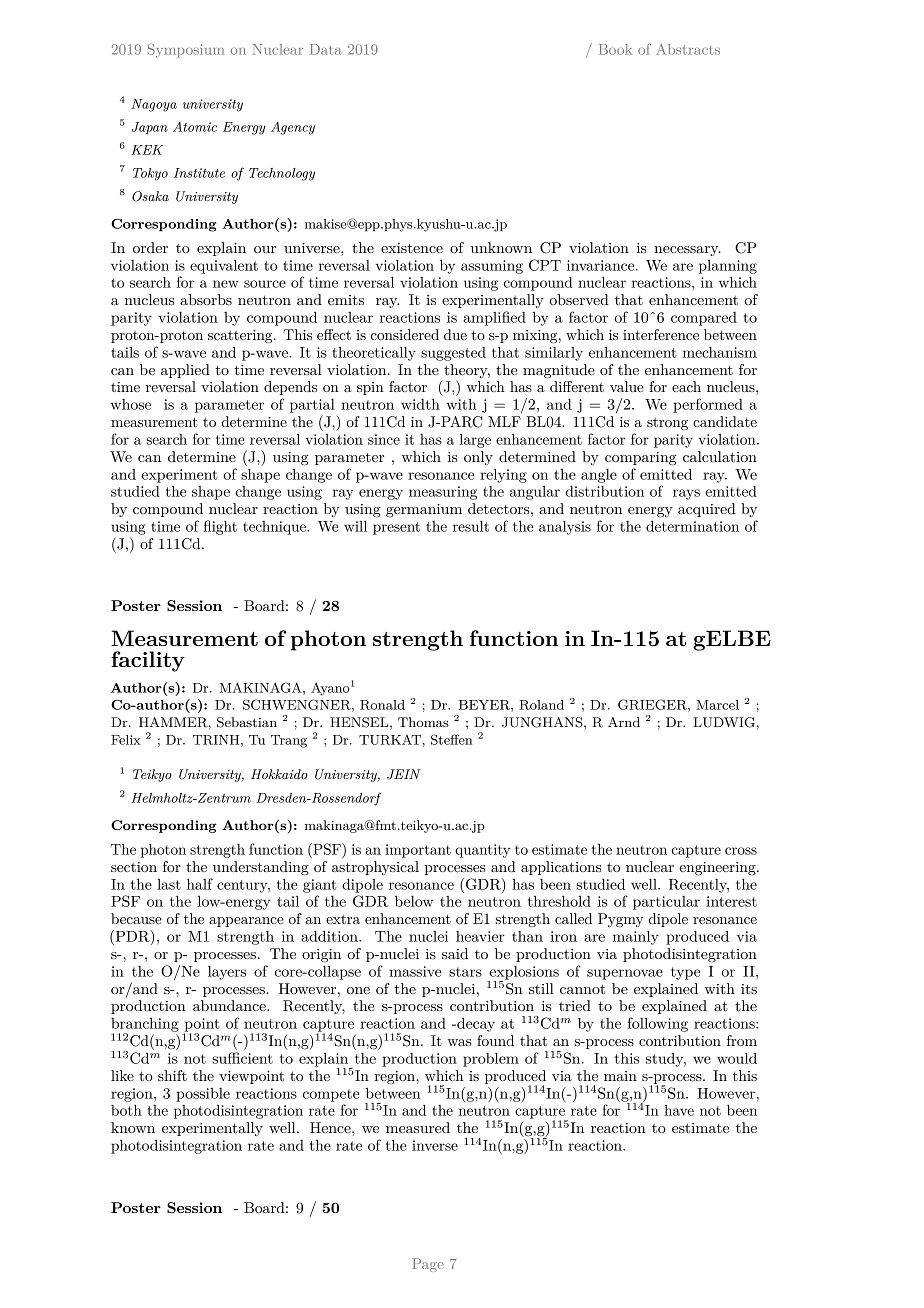 Image resolution: width=924 pixels, height=1308 pixels. Describe the element at coordinates (718, 868) in the page. I see `engineering` at that location.
